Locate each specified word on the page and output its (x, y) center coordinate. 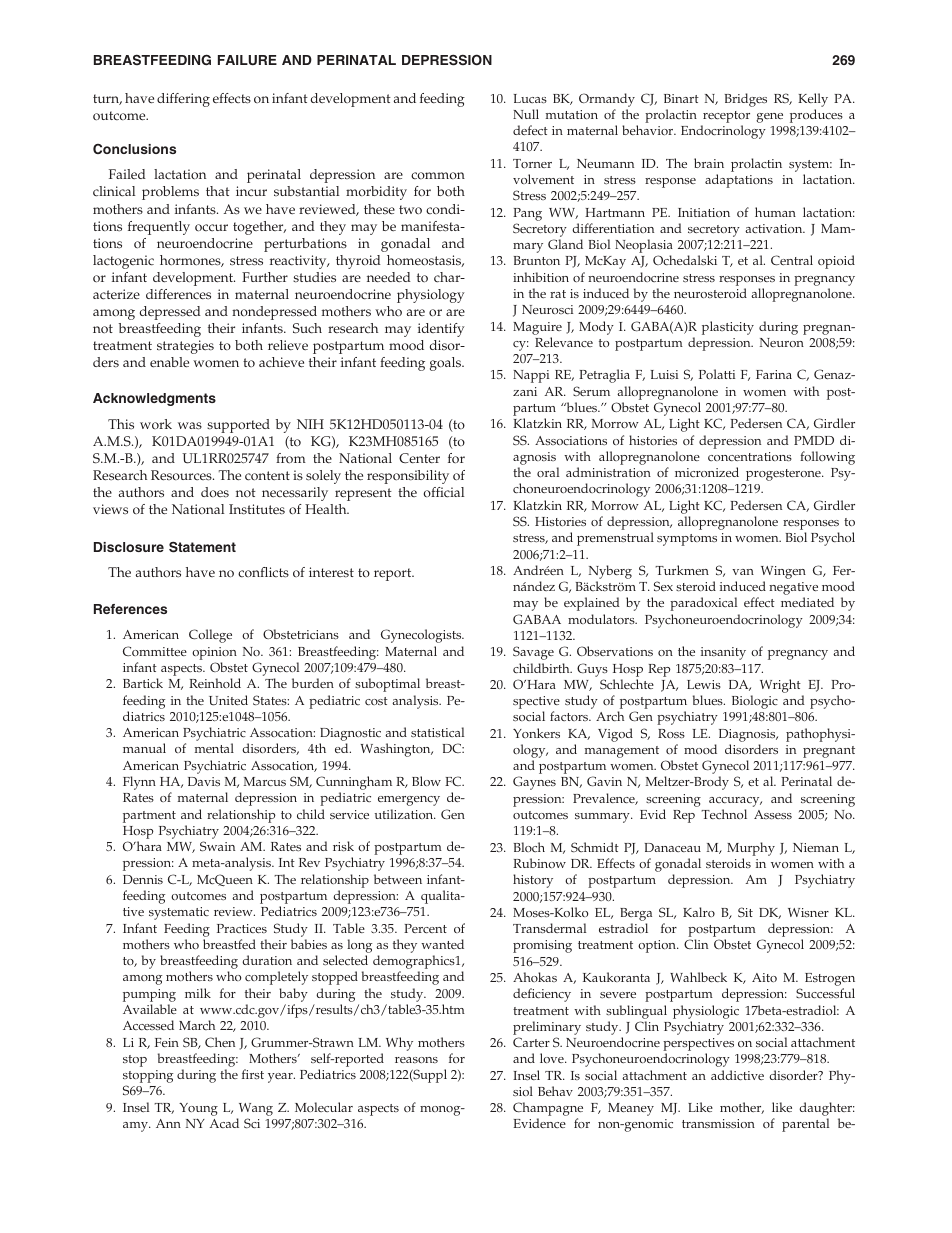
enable (169, 362)
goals (447, 364)
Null (526, 114)
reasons (416, 1060)
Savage (533, 653)
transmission (718, 1123)
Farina (774, 374)
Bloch (529, 847)
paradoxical (703, 604)
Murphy (751, 849)
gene (769, 118)
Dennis (143, 879)
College (210, 636)
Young (198, 1109)
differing (183, 100)
